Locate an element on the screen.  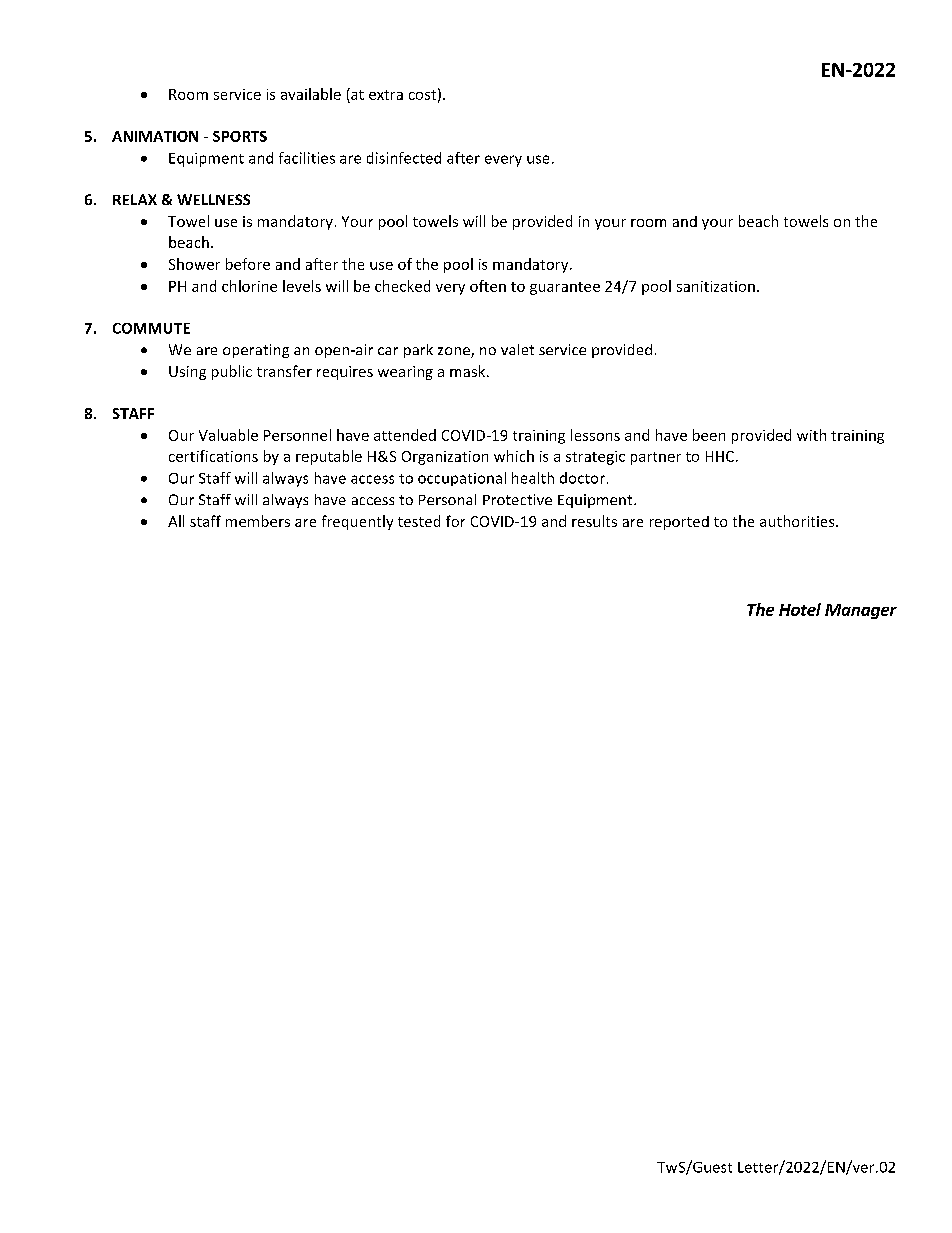
members is located at coordinates (258, 521).
